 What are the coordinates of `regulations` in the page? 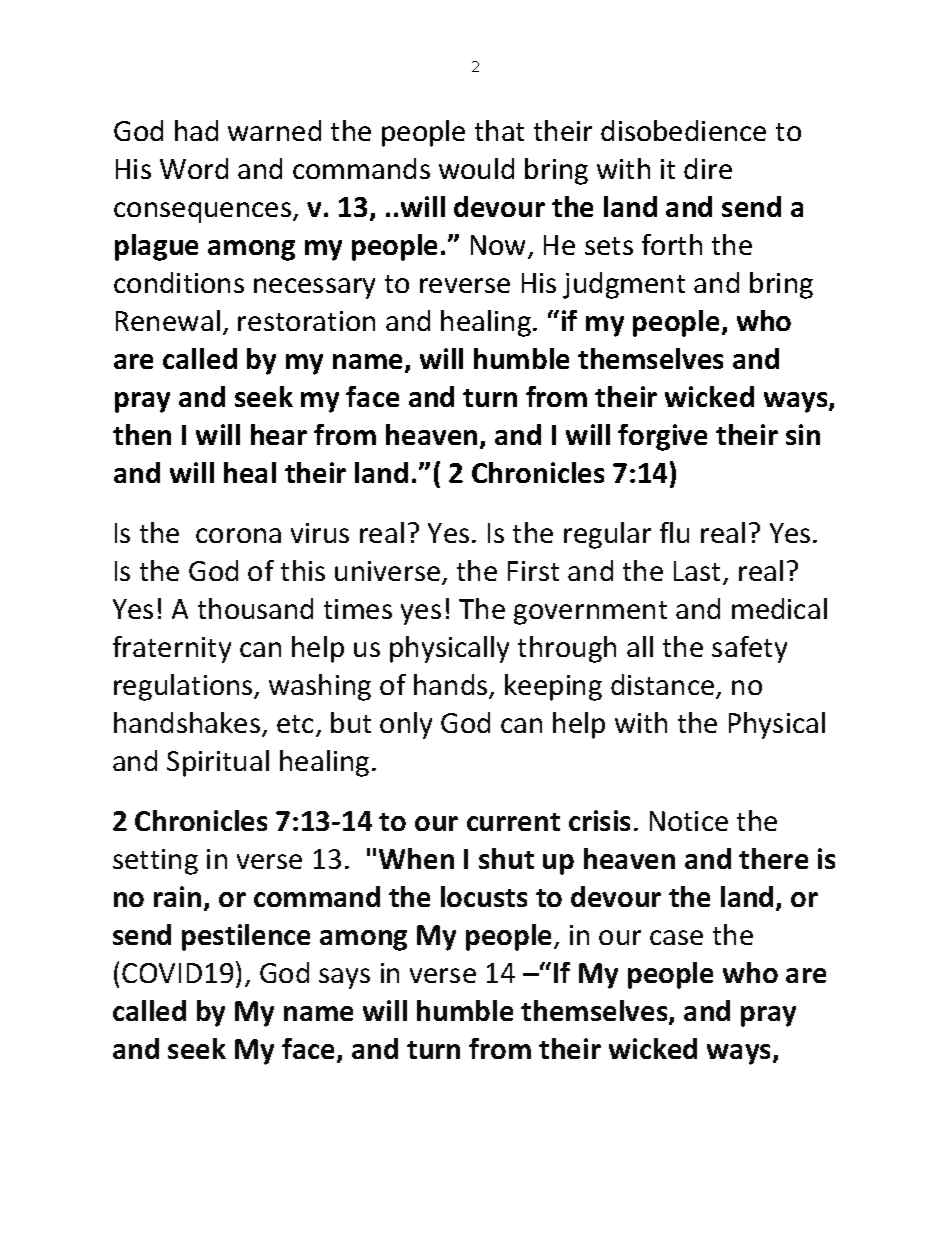 It's located at (184, 687).
